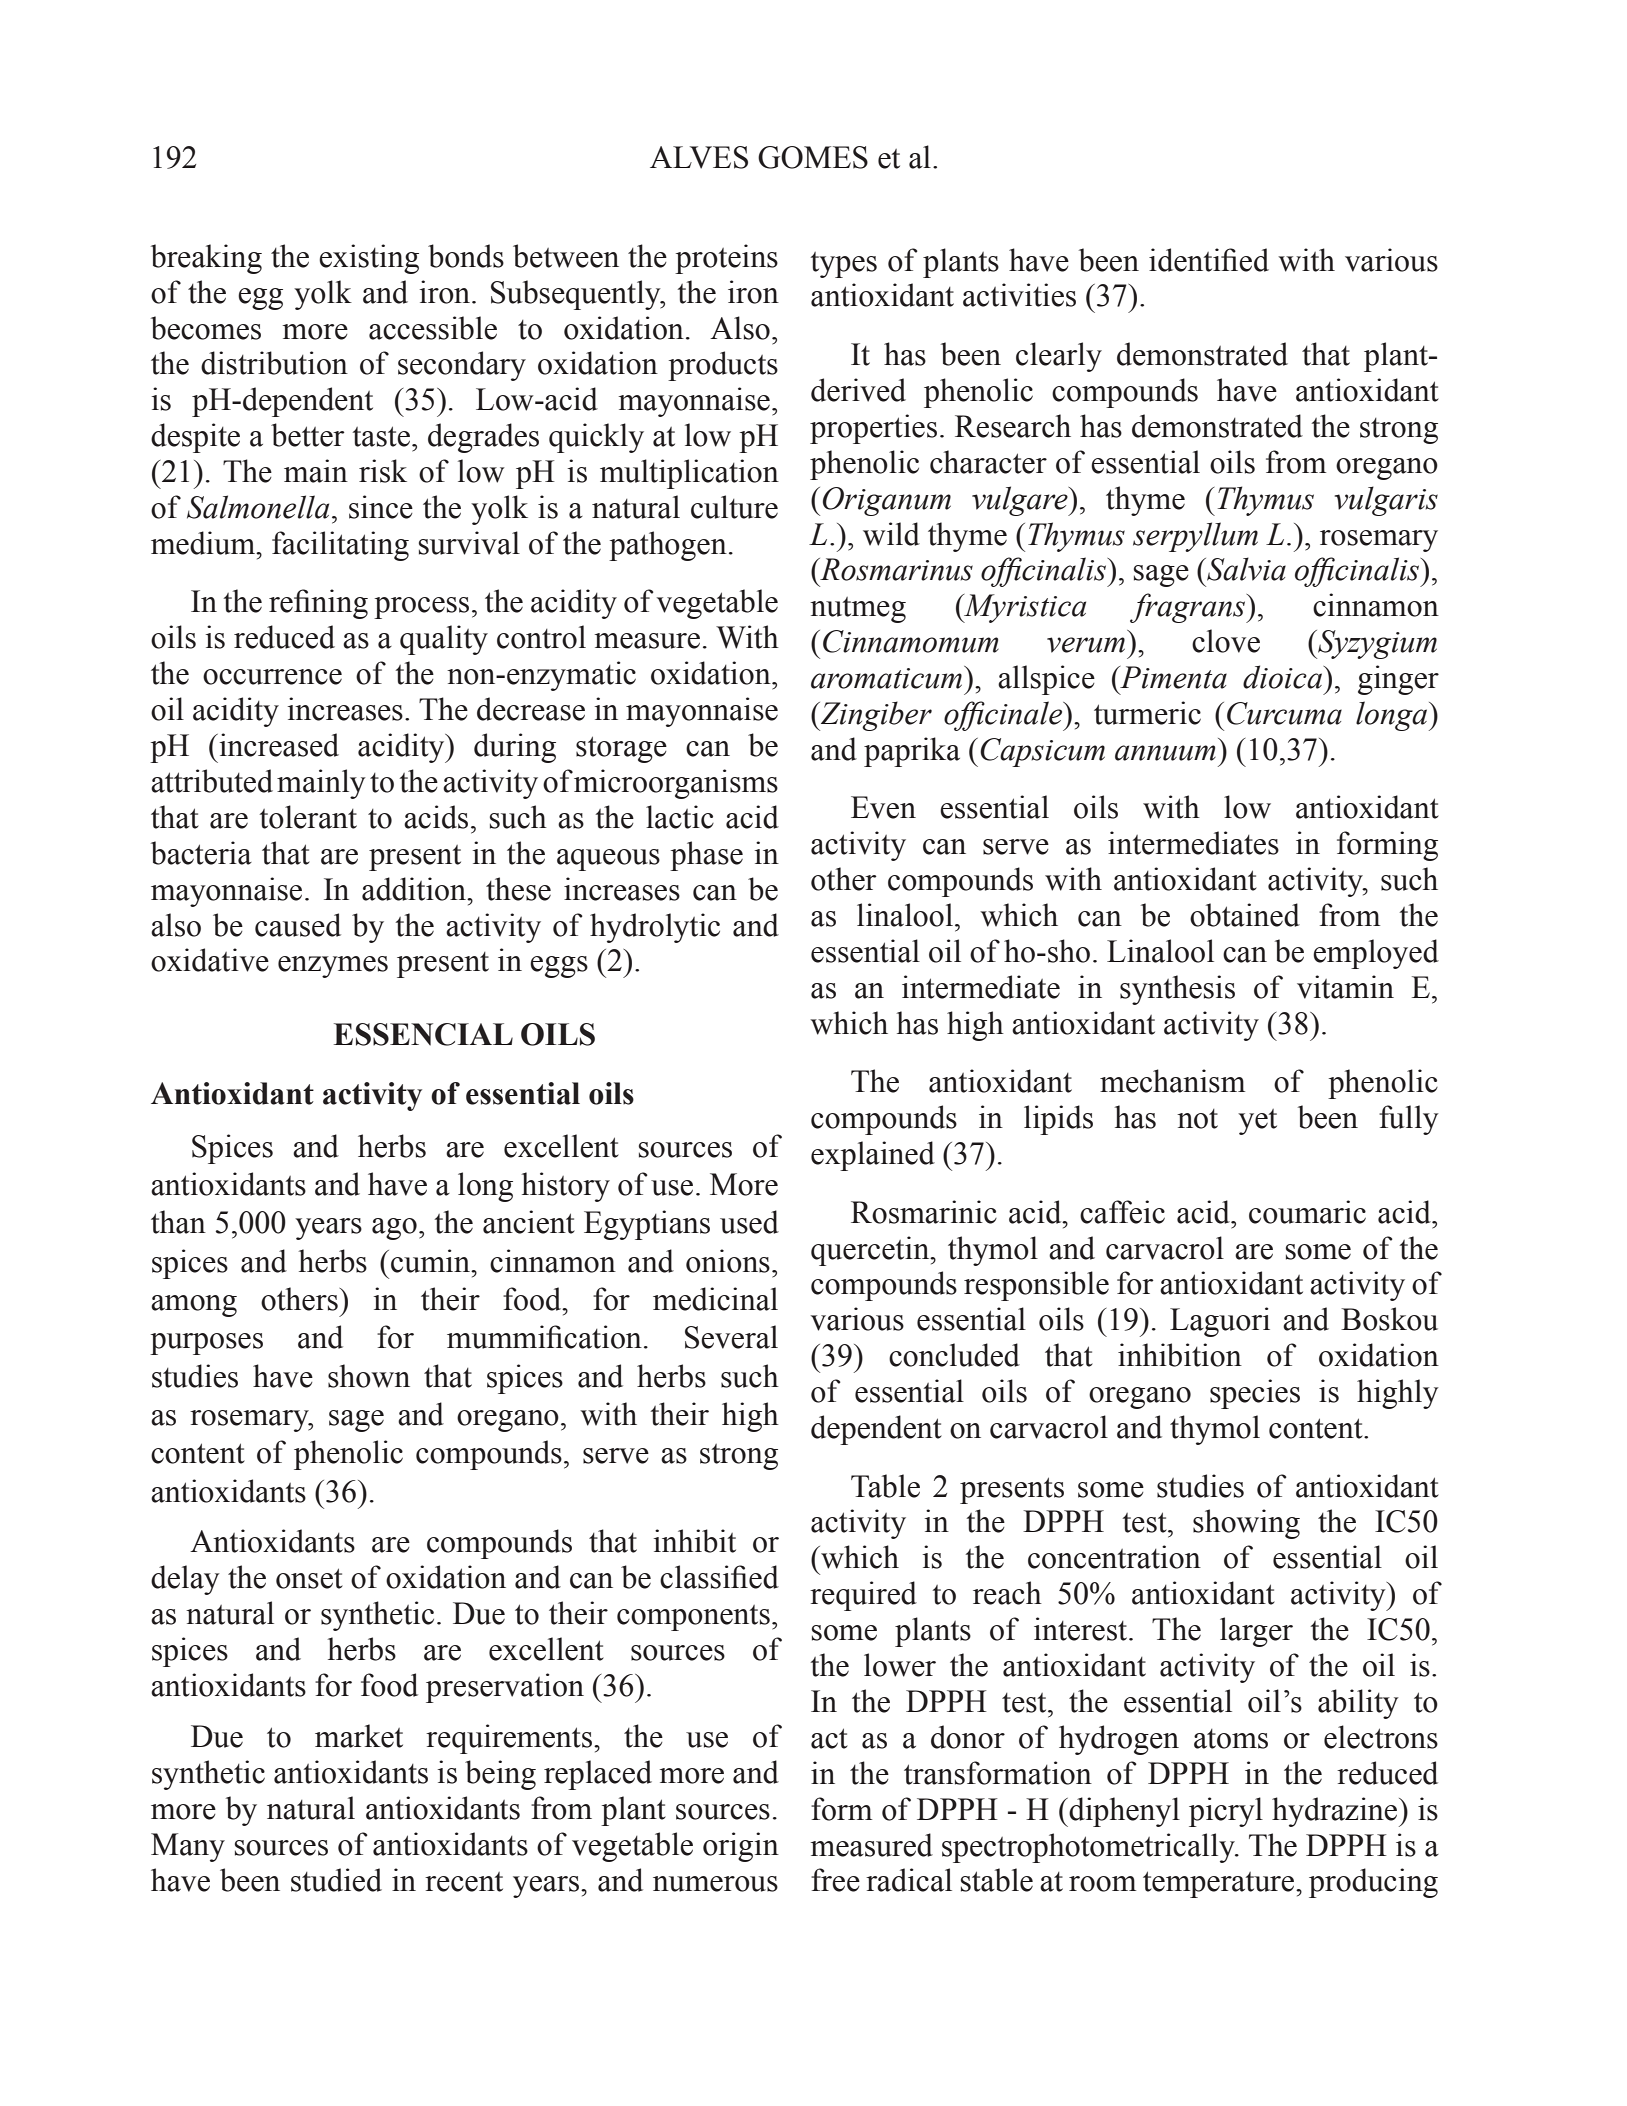  I want to click on identified, so click(1209, 260).
